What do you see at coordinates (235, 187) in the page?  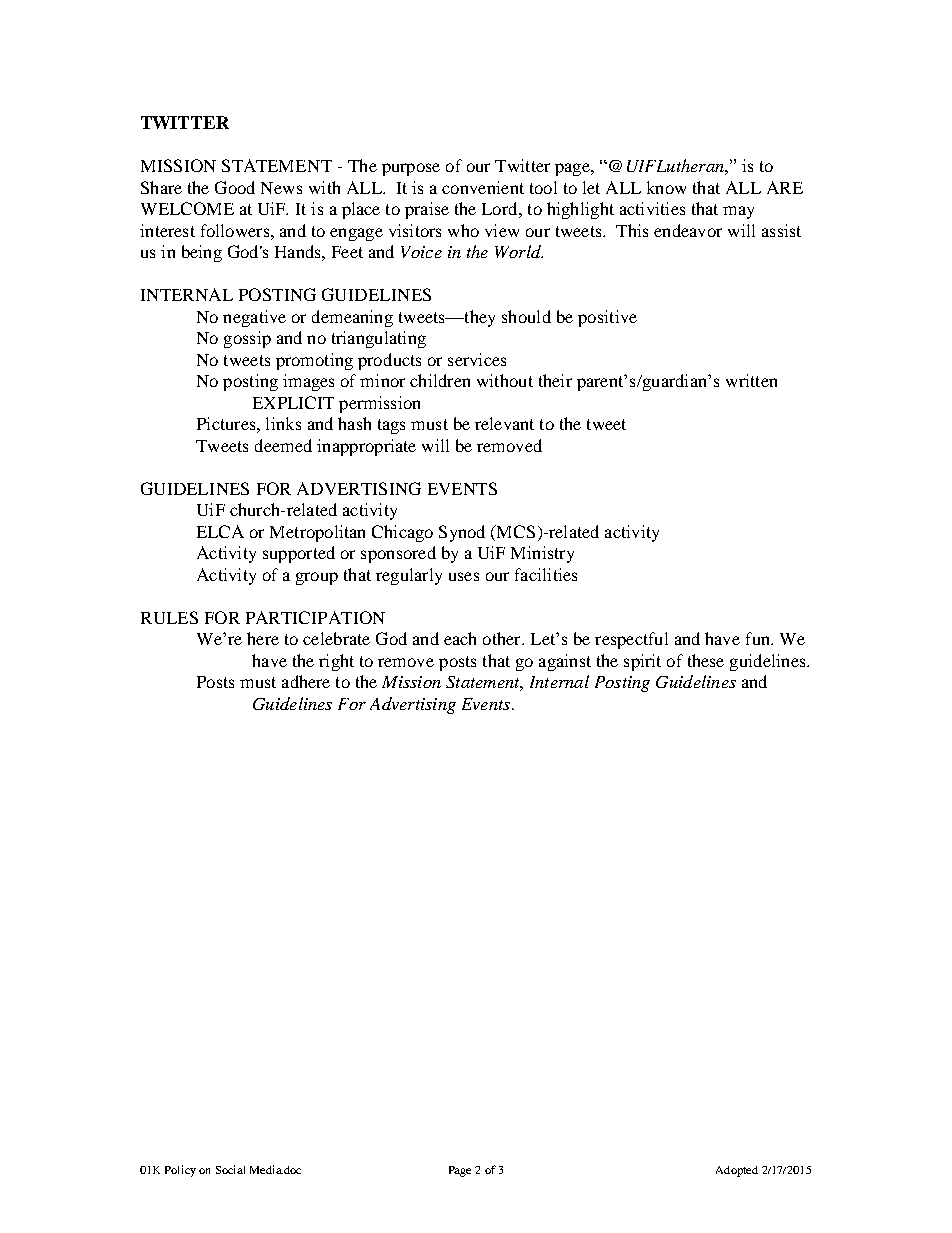 I see `Good` at bounding box center [235, 187].
